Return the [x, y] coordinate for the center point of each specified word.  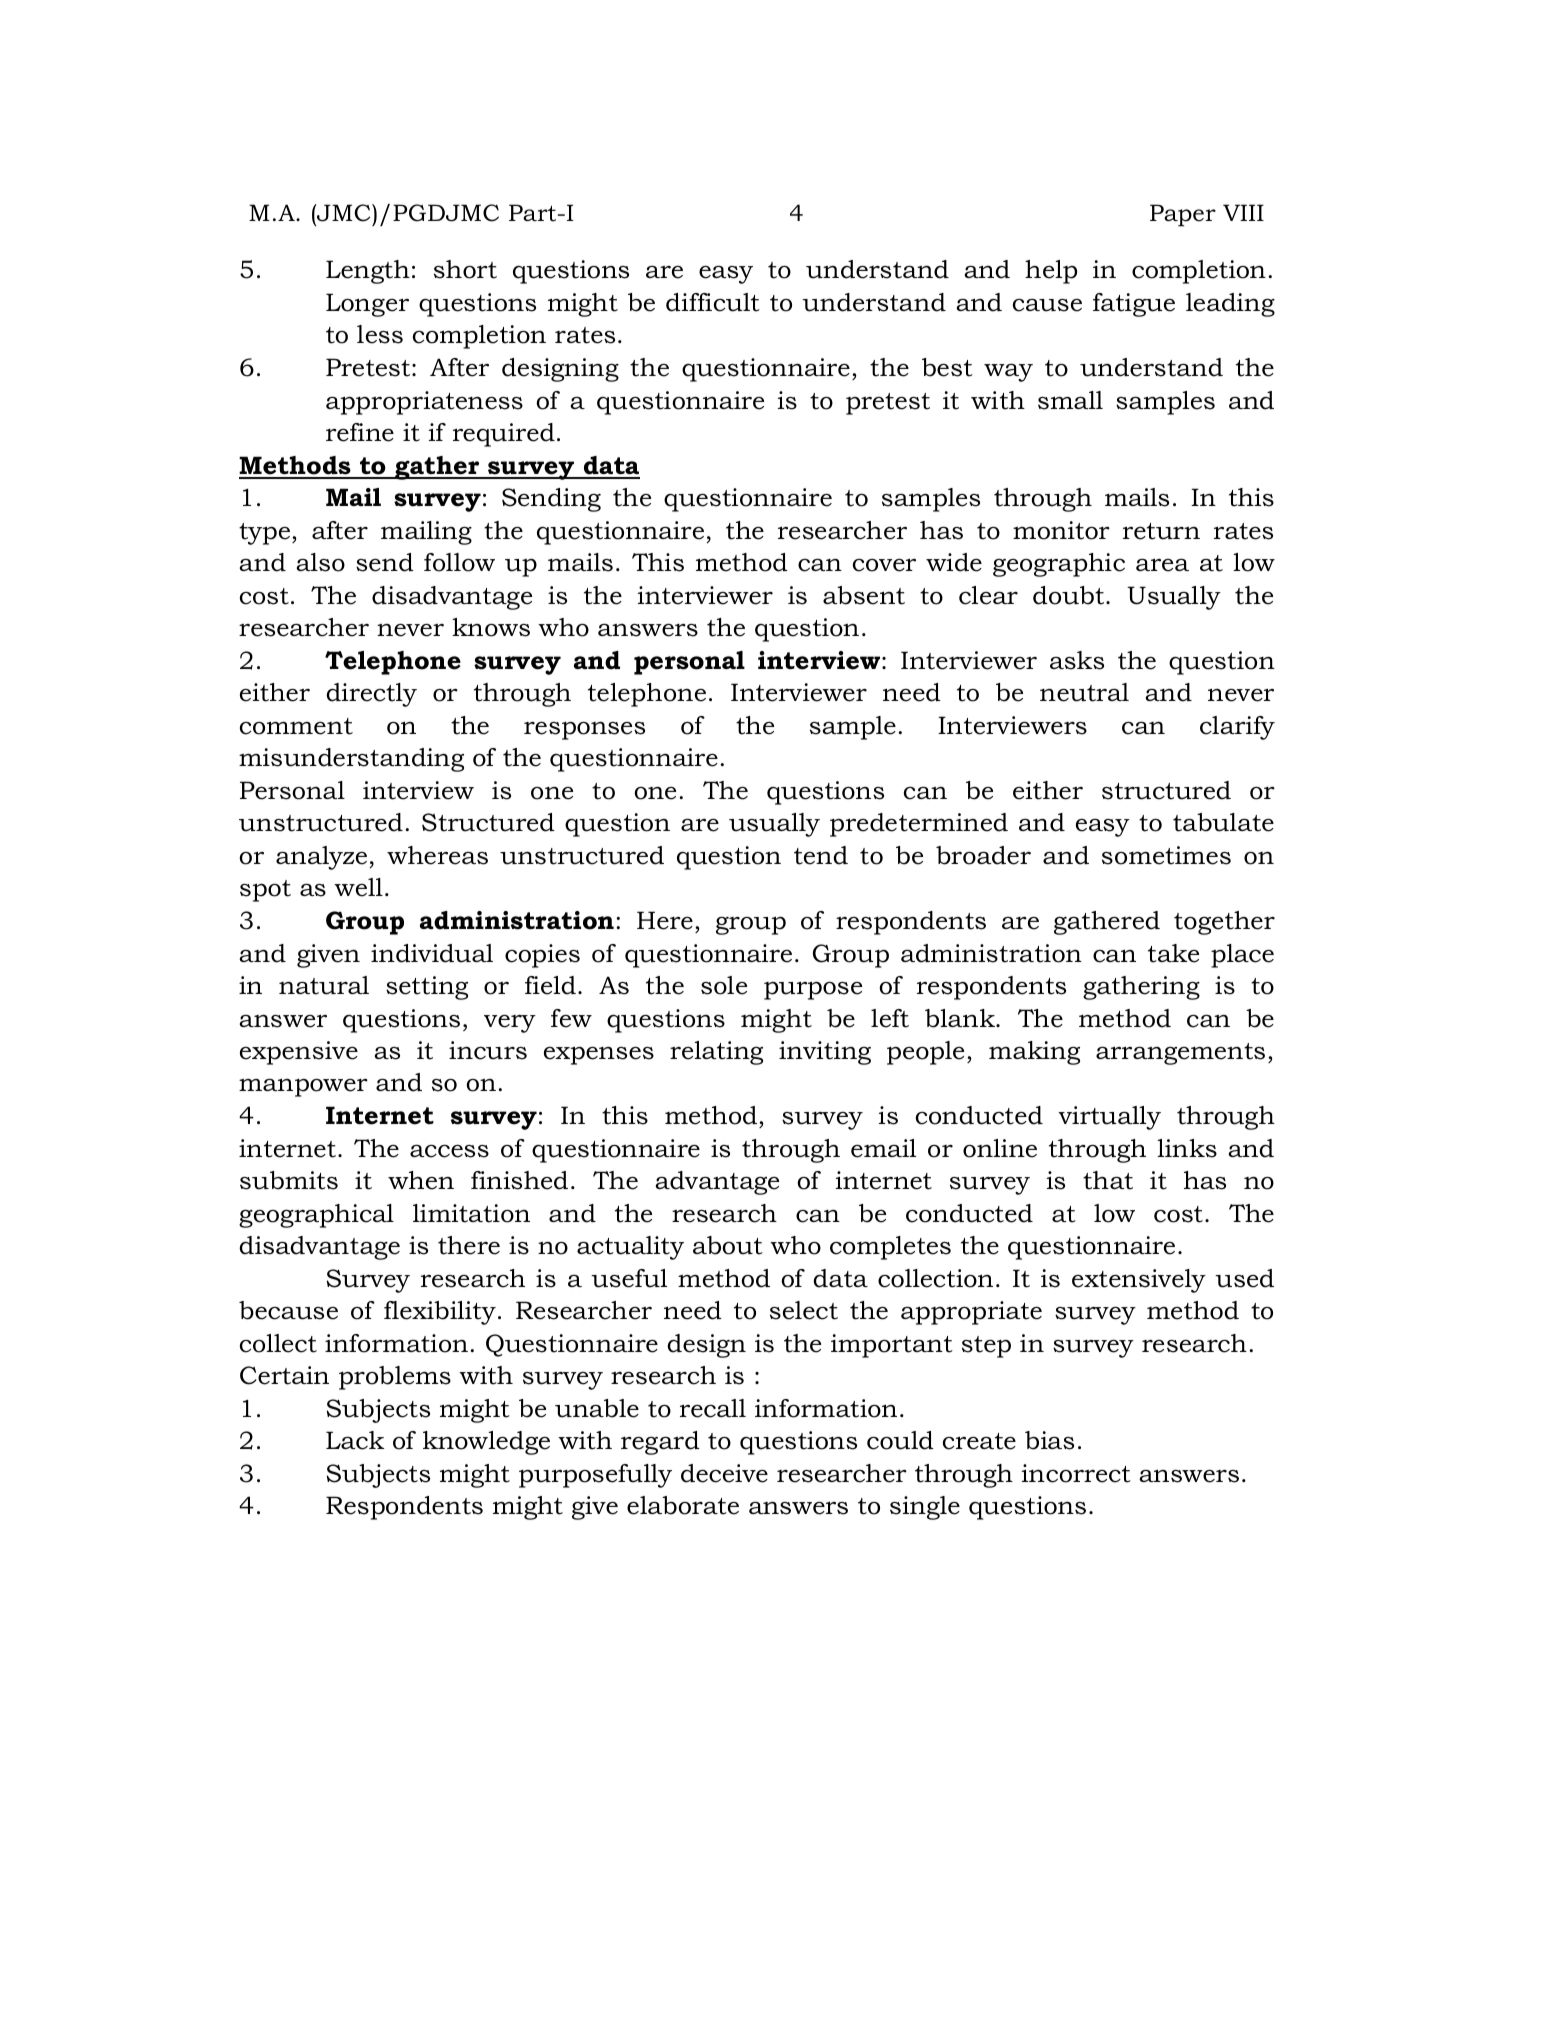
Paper [1183, 215]
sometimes [1166, 855]
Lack [355, 1440]
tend [821, 855]
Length [368, 272]
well [358, 887]
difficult [713, 302]
